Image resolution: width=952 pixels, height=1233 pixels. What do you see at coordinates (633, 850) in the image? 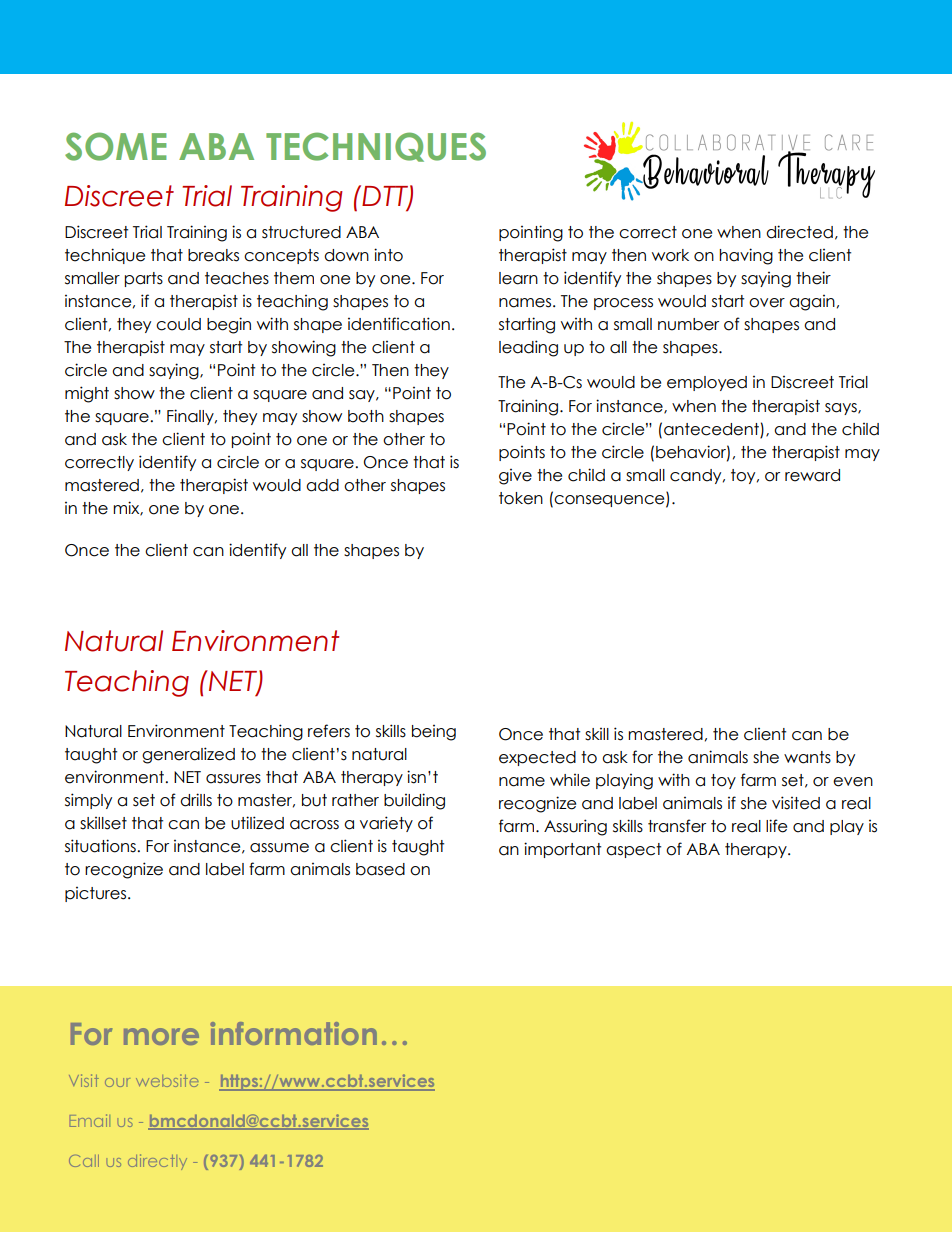
I see `aspect` at bounding box center [633, 850].
